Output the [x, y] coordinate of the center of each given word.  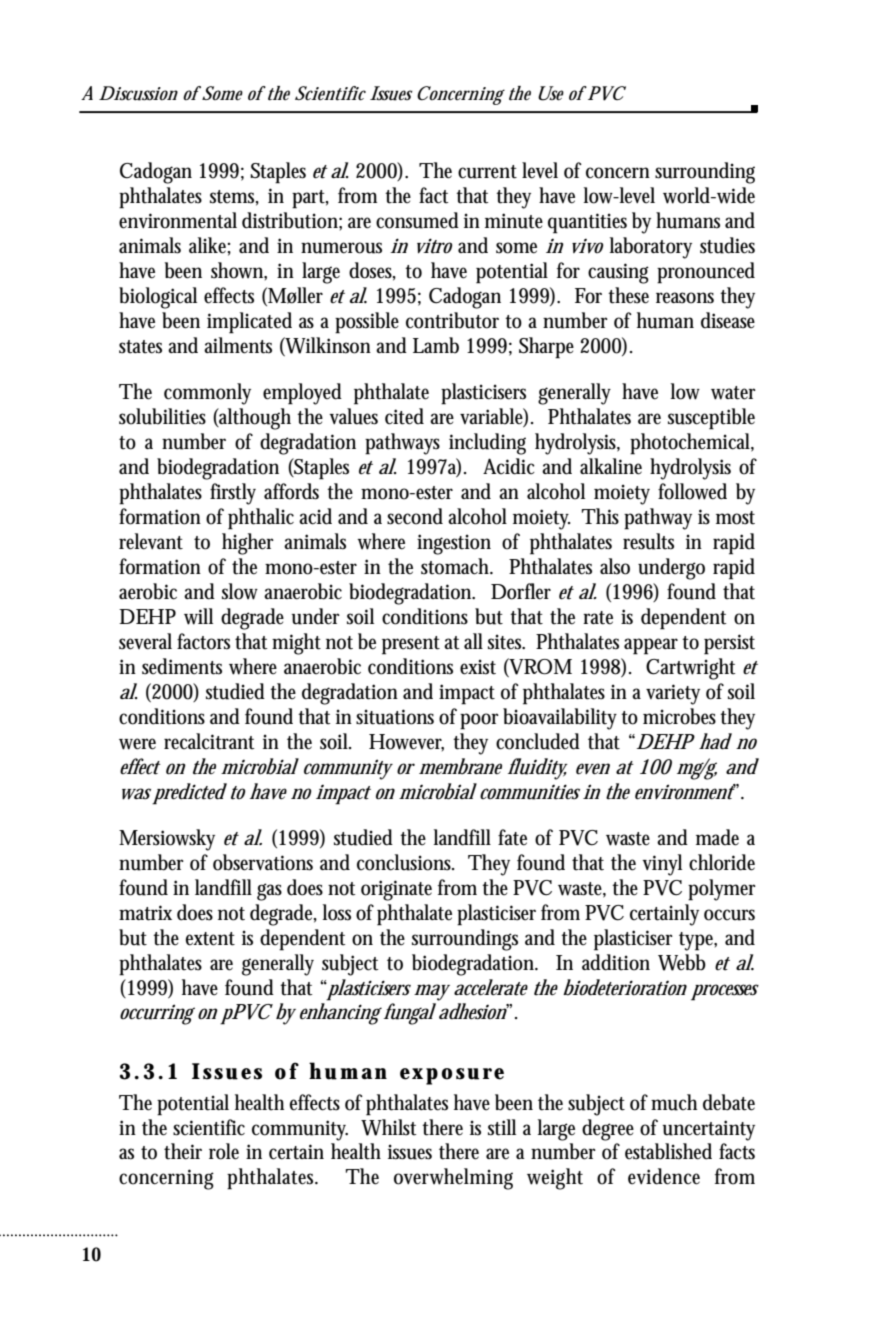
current [487, 172]
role [224, 1151]
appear [651, 646]
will [198, 616]
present [411, 645]
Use [551, 93]
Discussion [138, 93]
